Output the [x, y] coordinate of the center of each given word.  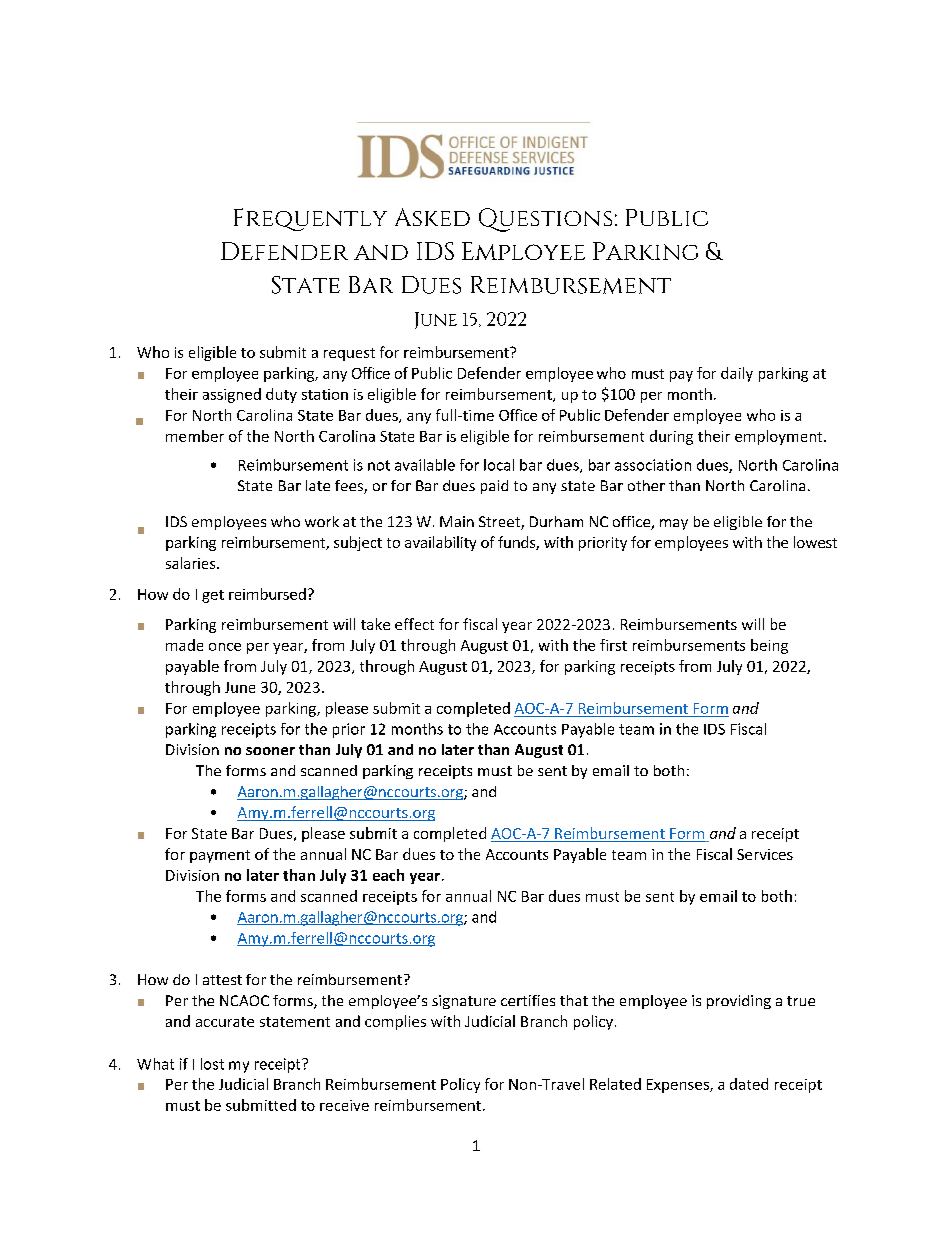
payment [220, 856]
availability [440, 543]
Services [765, 854]
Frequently [310, 219]
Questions [545, 220]
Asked [432, 217]
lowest [815, 542]
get [213, 596]
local [499, 465]
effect [414, 624]
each [388, 875]
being [769, 646]
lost [212, 1064]
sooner [270, 751]
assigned [232, 395]
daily [737, 374]
